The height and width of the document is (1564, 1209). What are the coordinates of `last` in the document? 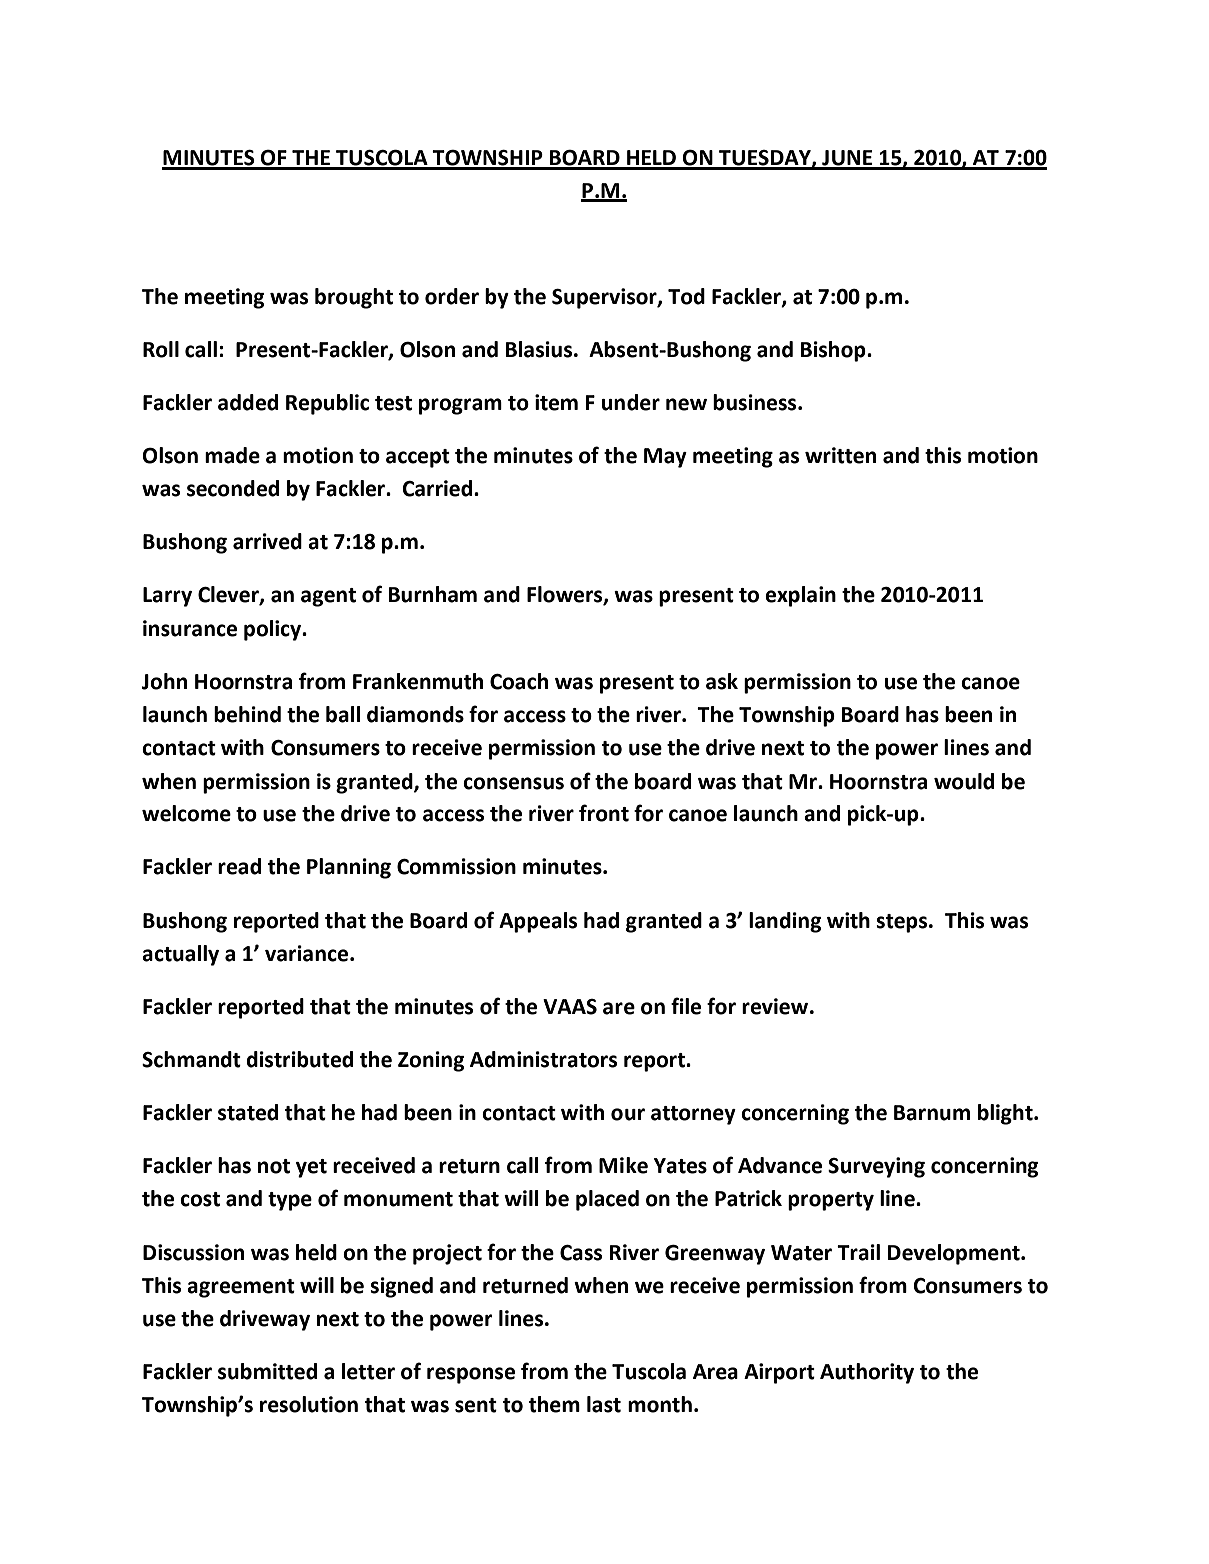 It's located at (604, 1404).
